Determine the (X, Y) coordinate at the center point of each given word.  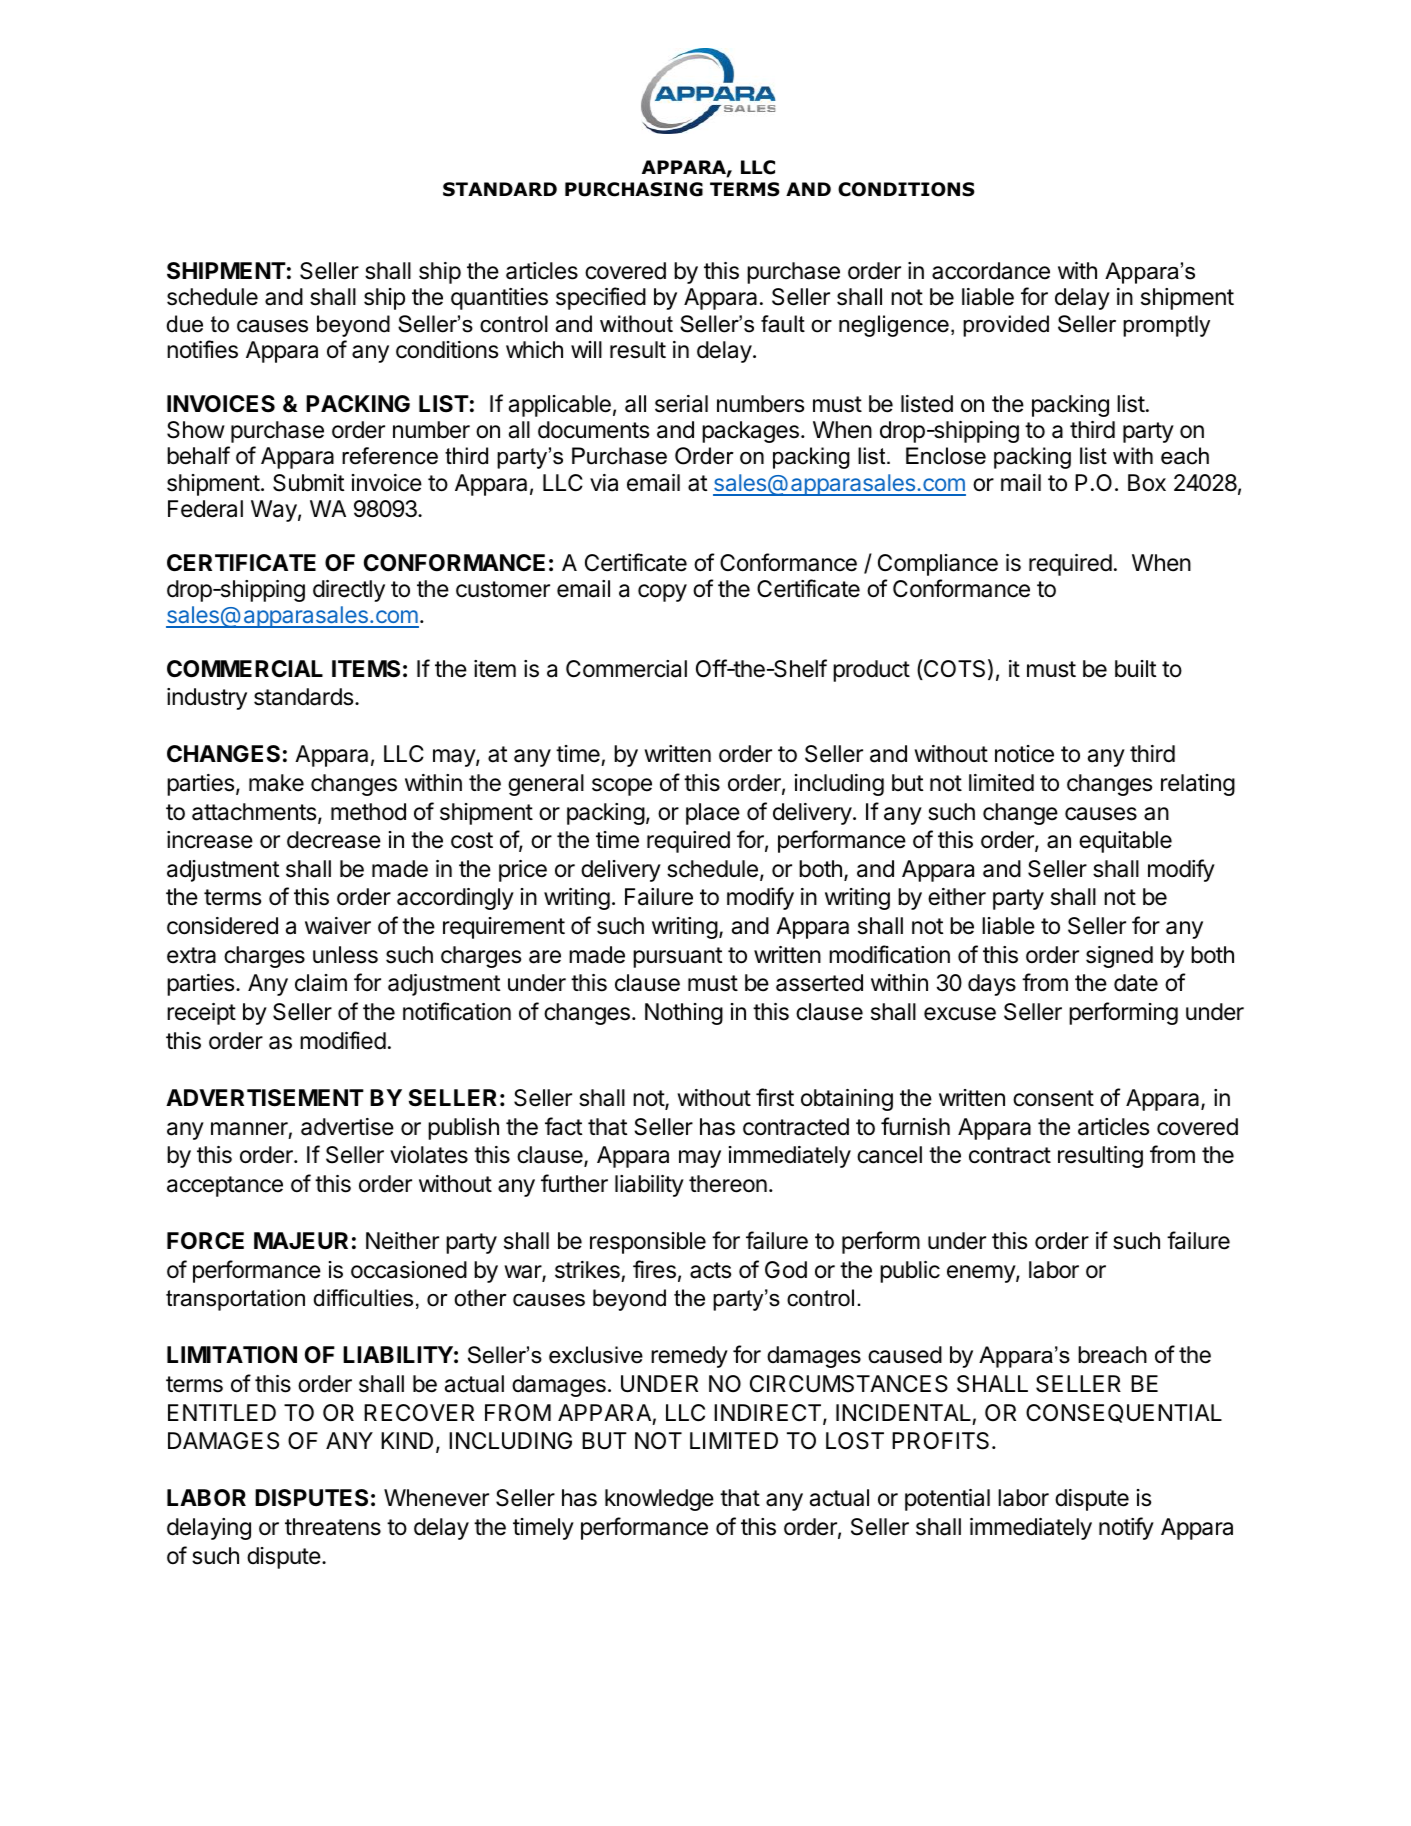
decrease (334, 840)
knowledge (659, 1500)
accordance (991, 271)
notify (1126, 1528)
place (713, 814)
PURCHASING (634, 189)
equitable (1125, 842)
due (185, 324)
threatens (333, 1527)
